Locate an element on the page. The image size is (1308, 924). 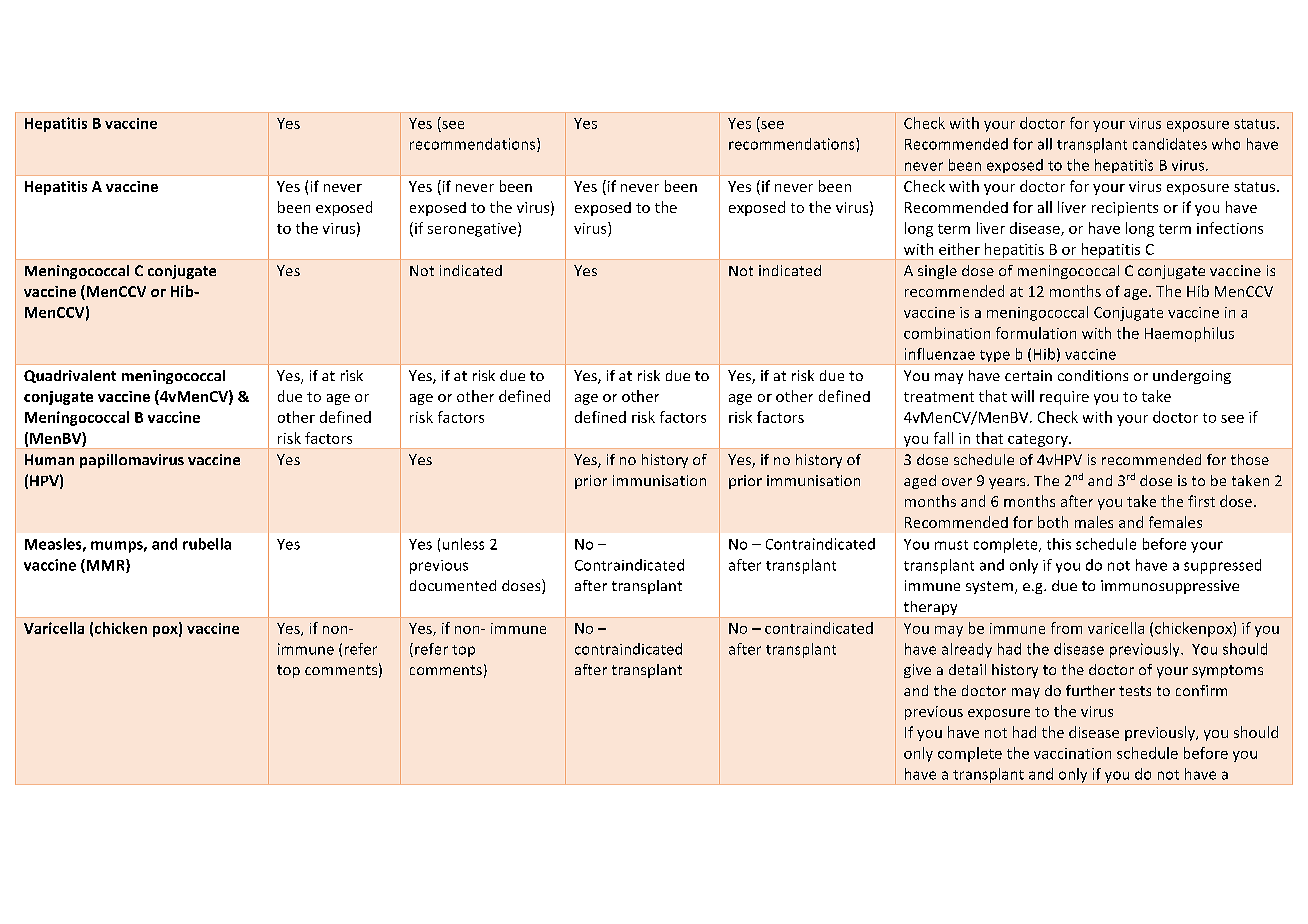
rubella is located at coordinates (207, 544).
